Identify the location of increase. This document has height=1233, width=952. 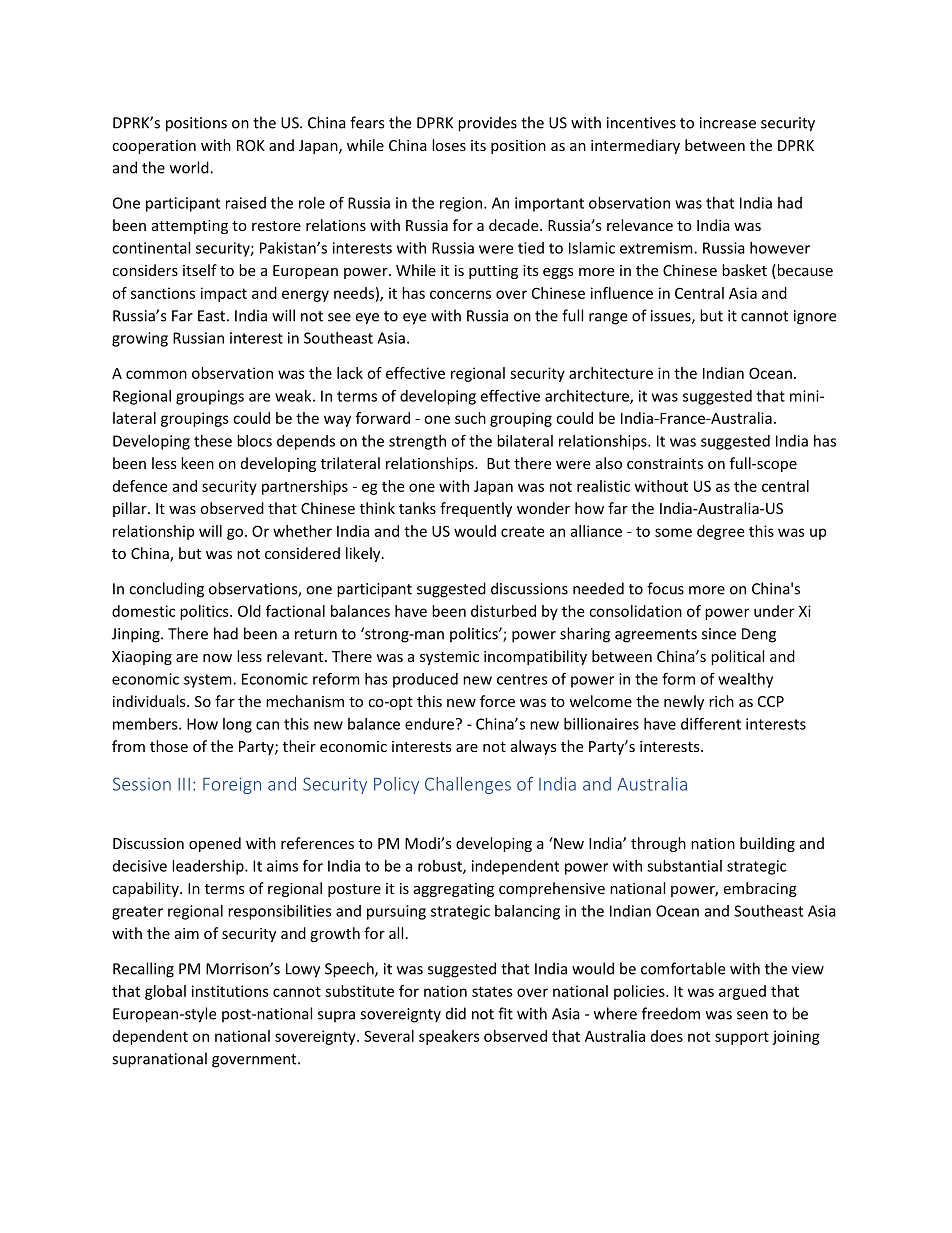
(728, 123).
